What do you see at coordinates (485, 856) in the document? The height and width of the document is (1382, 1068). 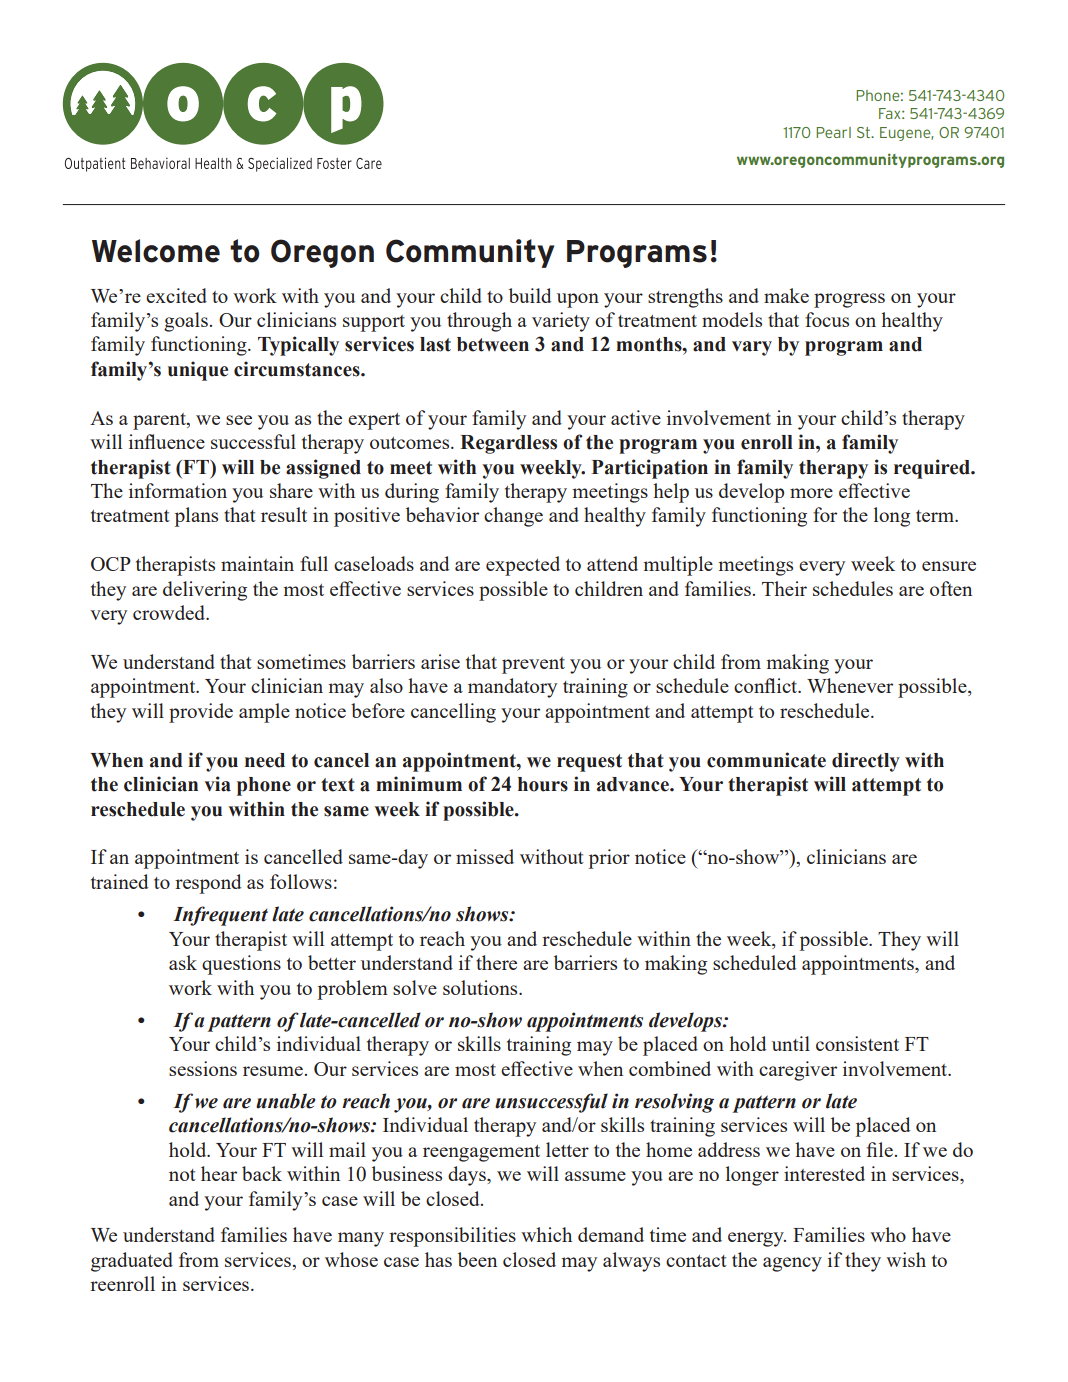 I see `missed` at bounding box center [485, 856].
